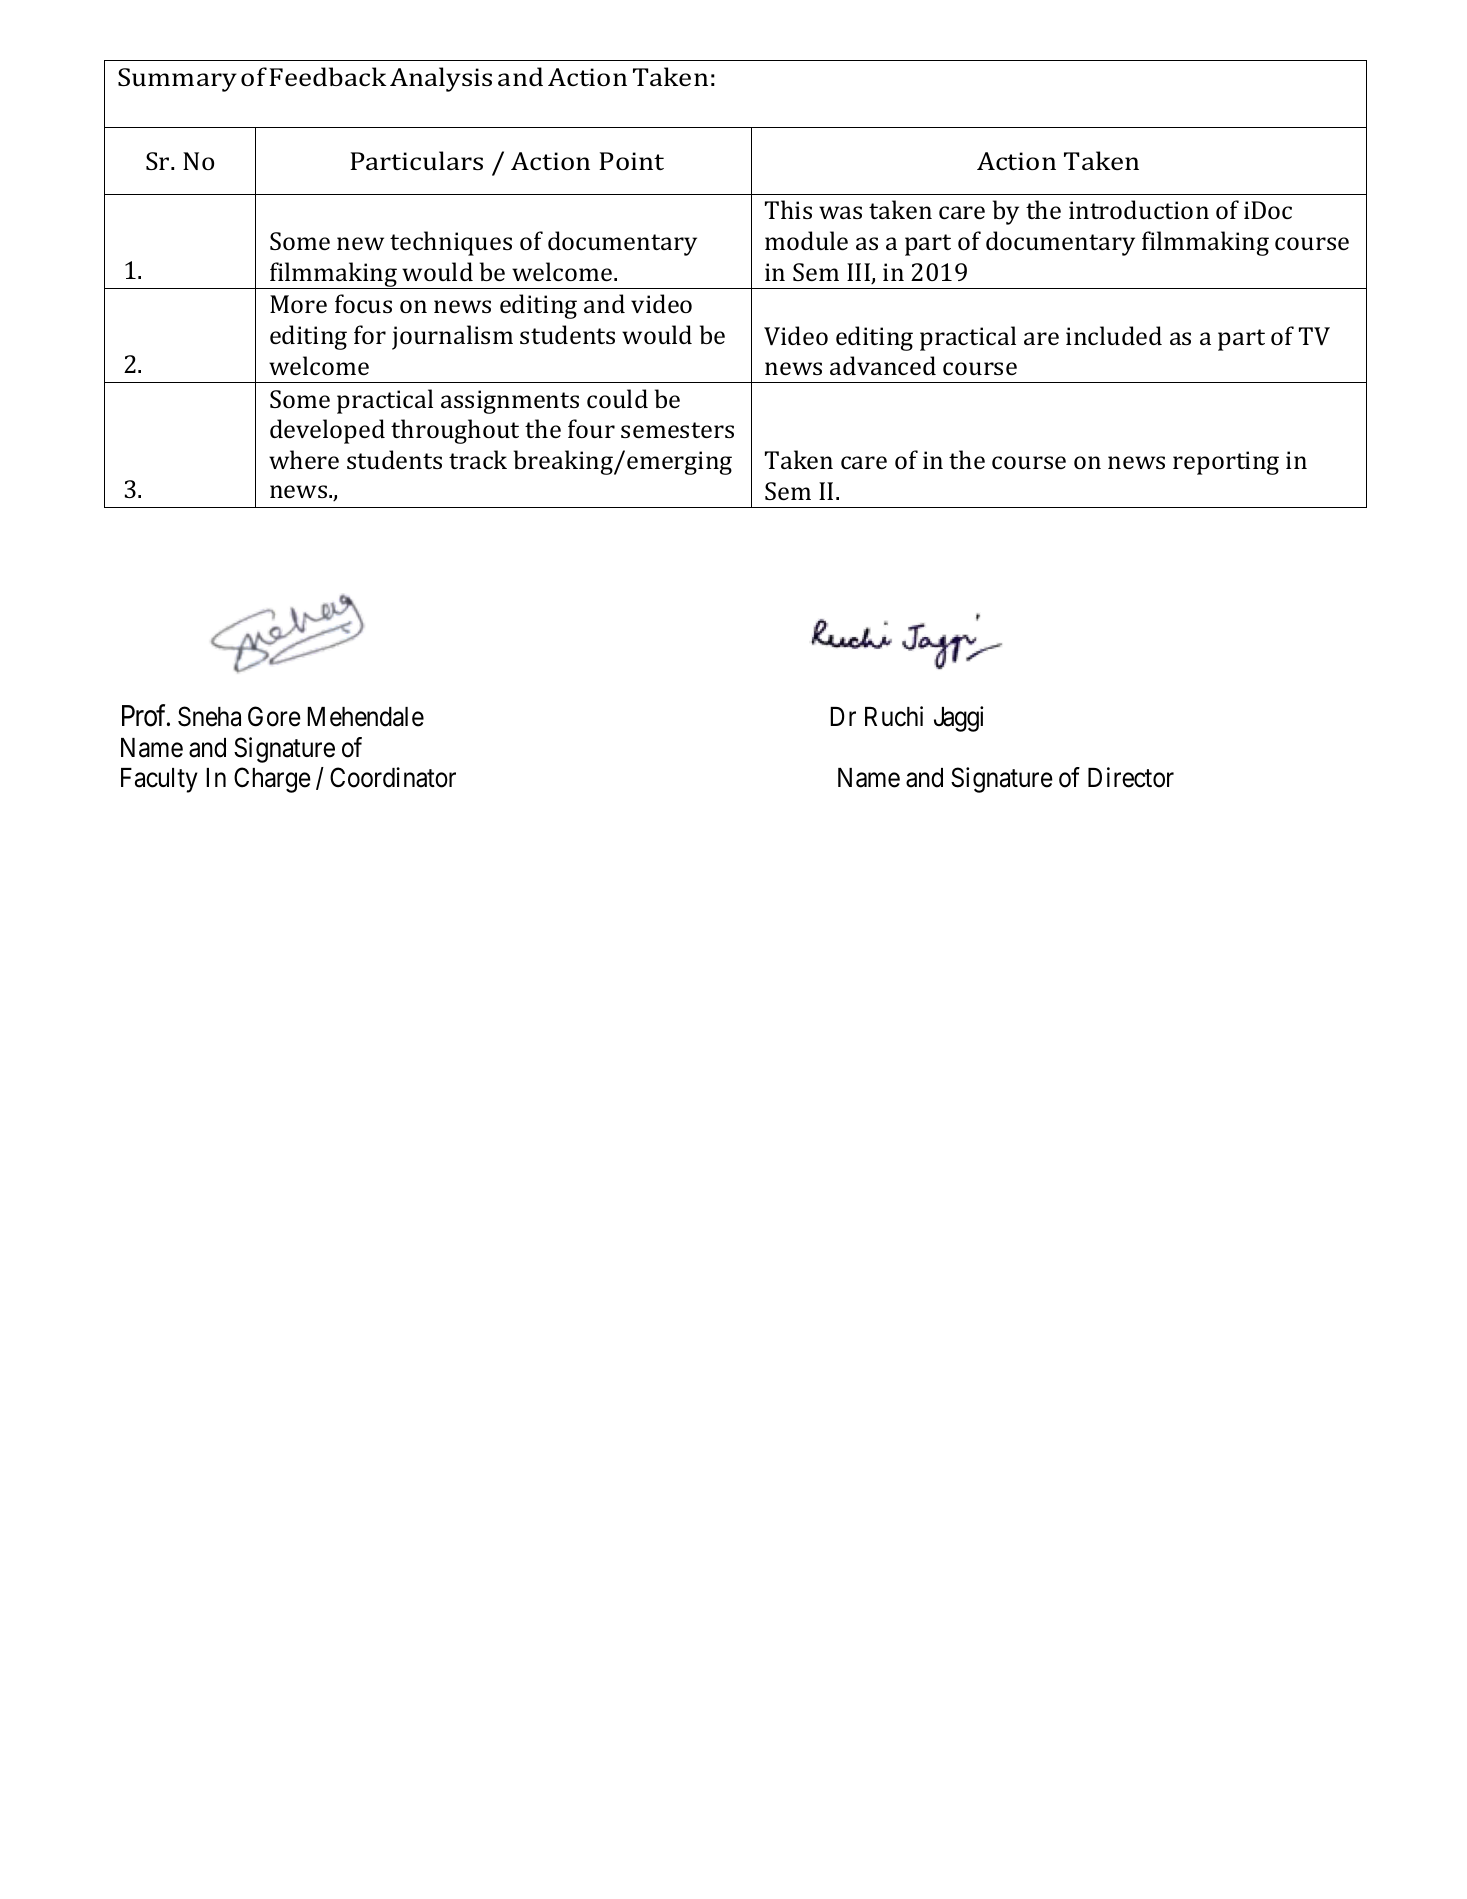 The height and width of the image is (1899, 1467). Describe the element at coordinates (677, 430) in the image. I see `semesters` at that location.
